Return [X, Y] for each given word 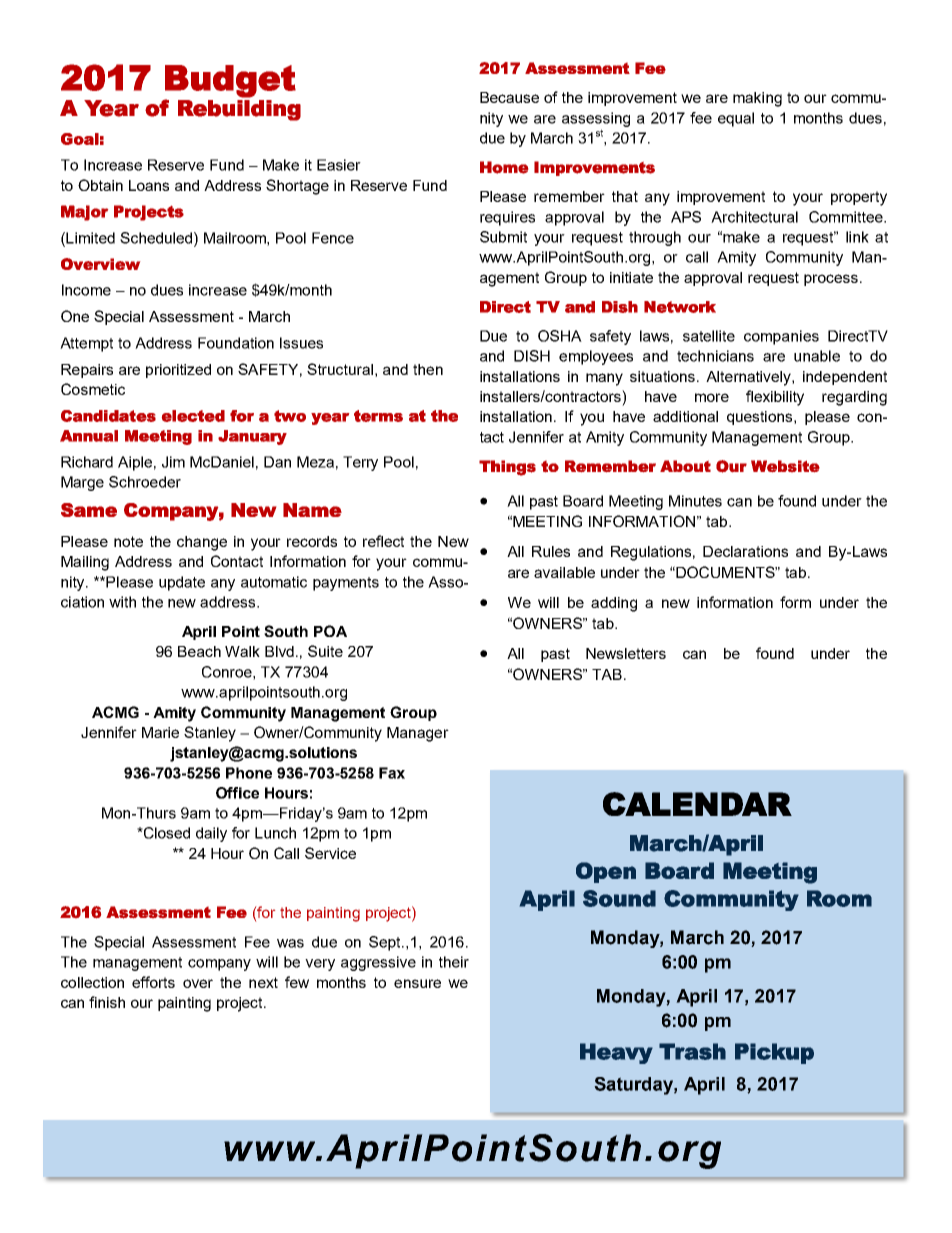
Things [507, 468]
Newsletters [626, 653]
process [831, 280]
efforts [153, 982]
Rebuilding [239, 110]
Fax [392, 773]
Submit [503, 237]
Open [606, 872]
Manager [418, 734]
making [757, 99]
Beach [199, 651]
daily [211, 834]
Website [785, 466]
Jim [173, 462]
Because [509, 97]
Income [86, 290]
